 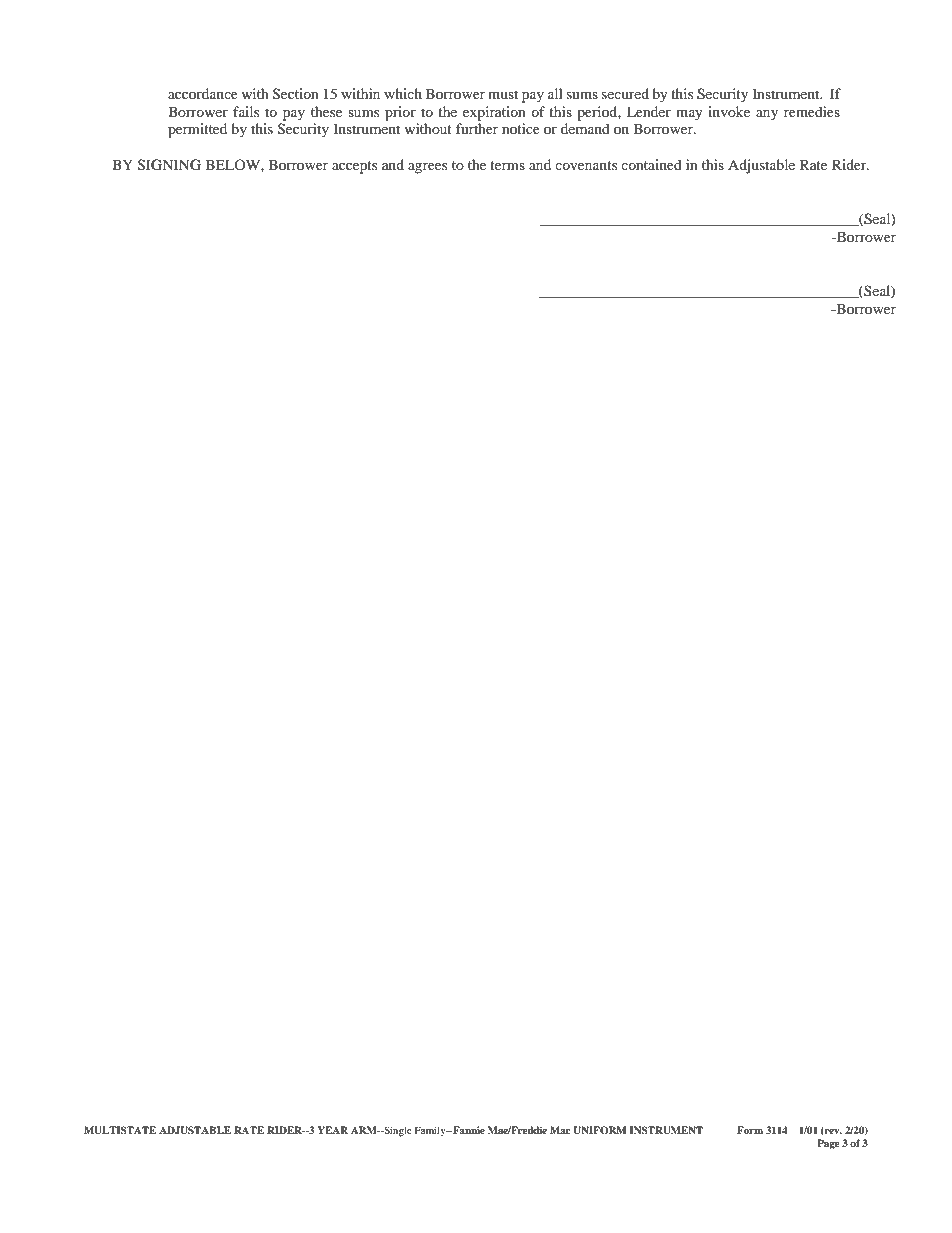 I want to click on expiration, so click(x=494, y=113).
